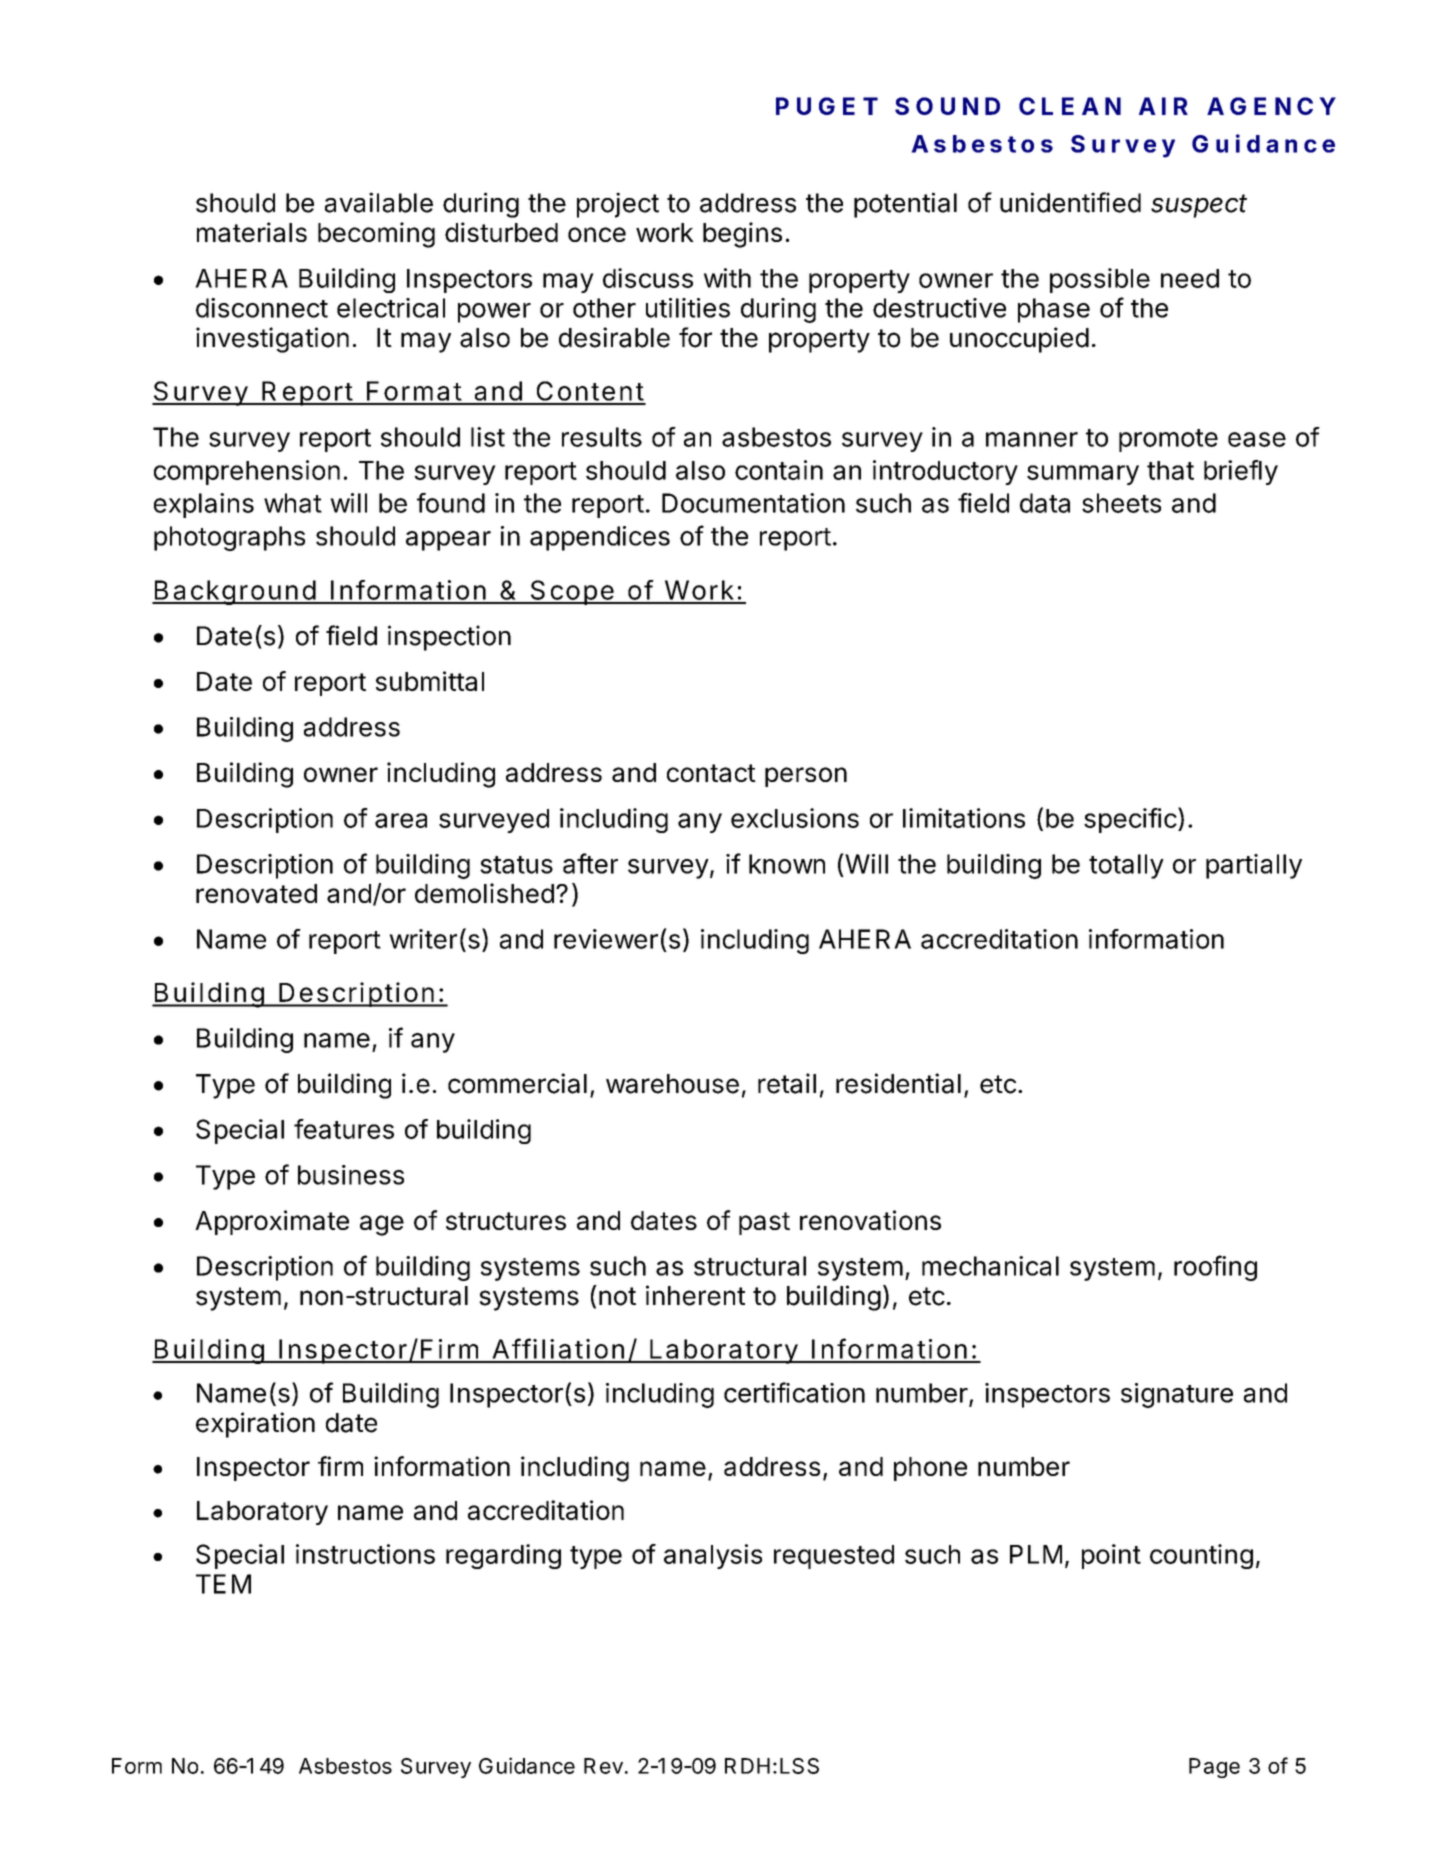  What do you see at coordinates (430, 681) in the screenshot?
I see `submittal` at bounding box center [430, 681].
